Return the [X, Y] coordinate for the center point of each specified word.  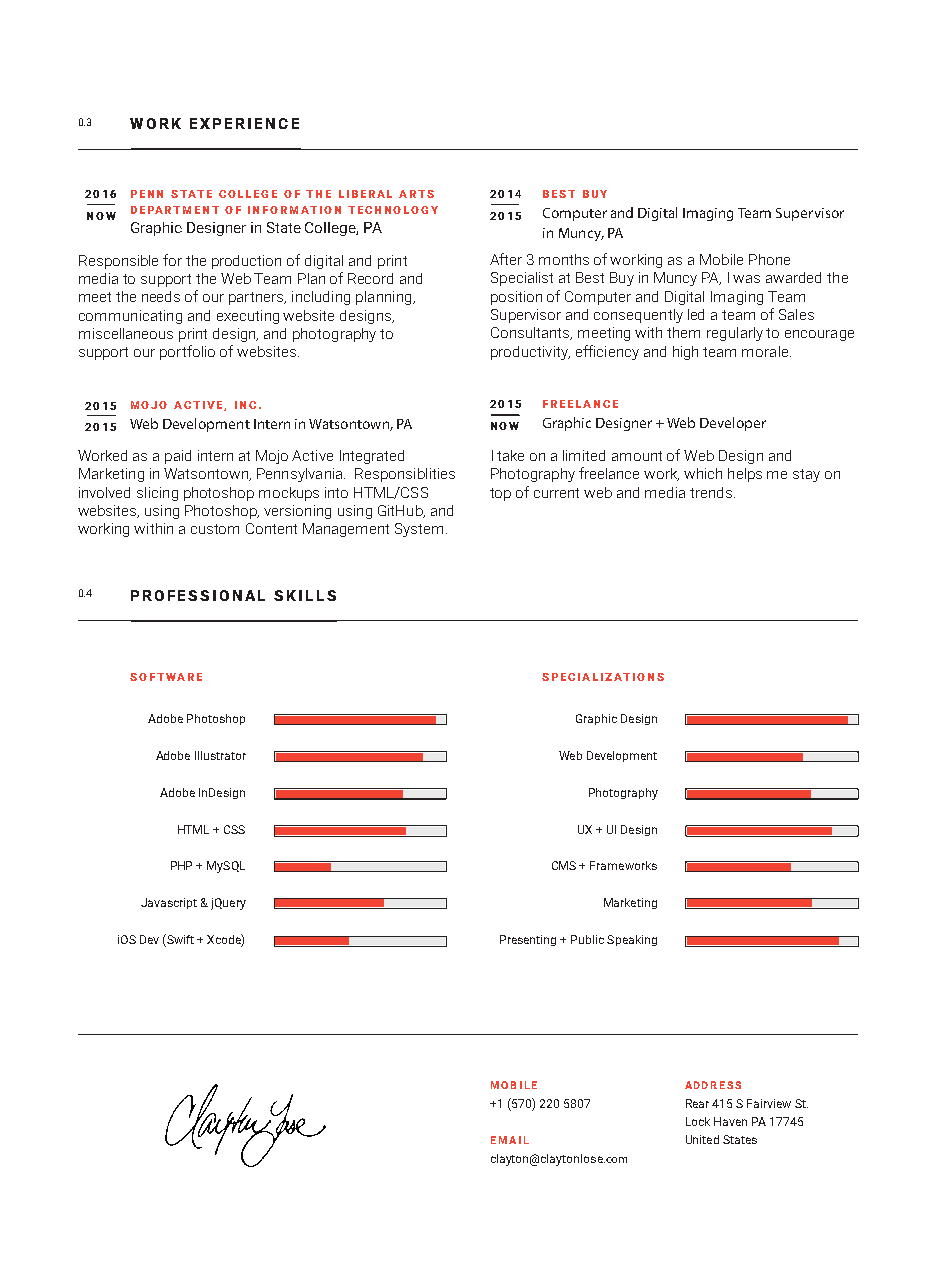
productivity [530, 353]
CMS [564, 865]
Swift [179, 939]
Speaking [632, 940]
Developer [733, 424]
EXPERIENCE [244, 123]
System [421, 530]
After [506, 259]
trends [711, 492]
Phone [769, 259]
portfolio [187, 352]
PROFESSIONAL [198, 595]
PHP [181, 865]
